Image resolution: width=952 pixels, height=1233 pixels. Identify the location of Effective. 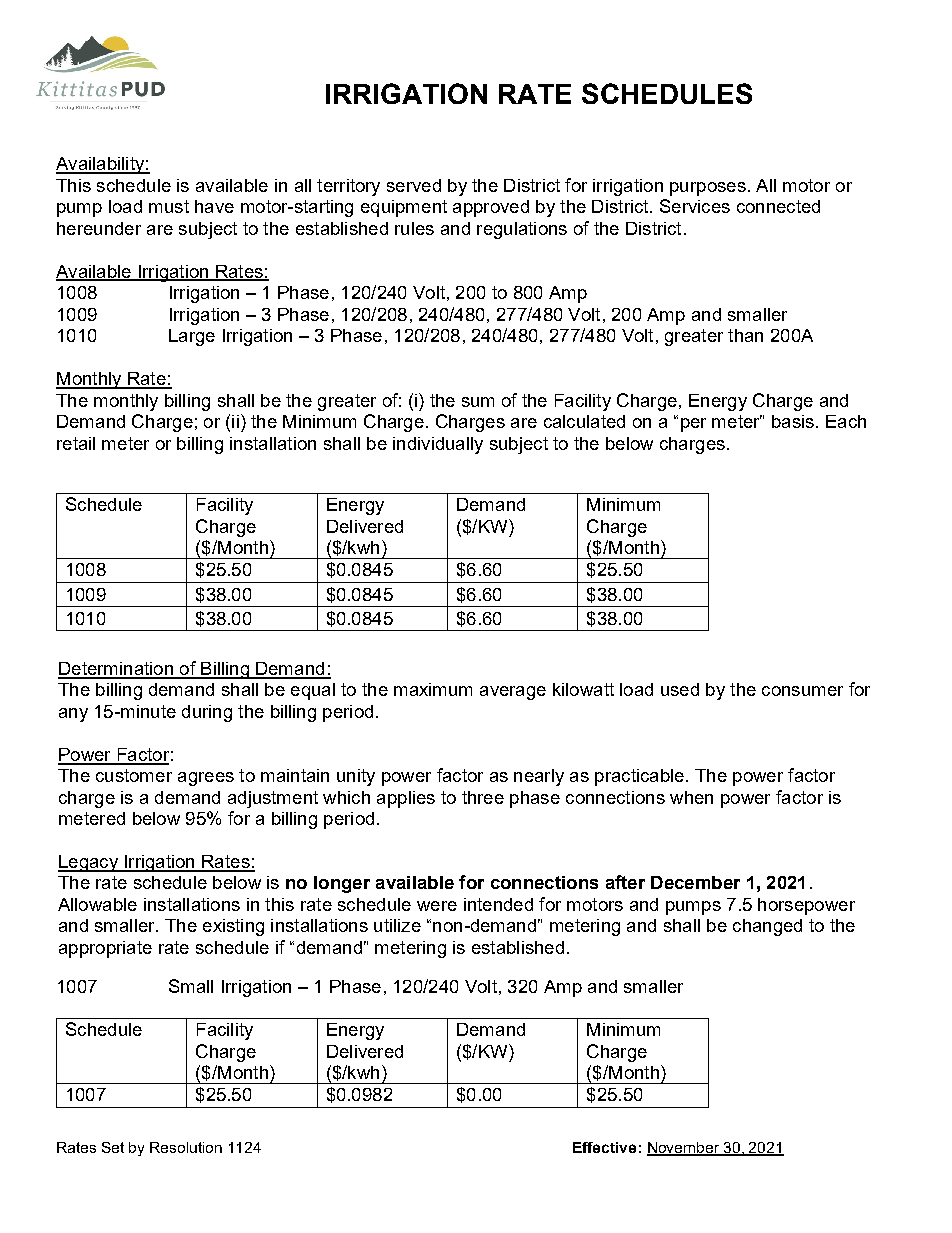
(604, 1147).
